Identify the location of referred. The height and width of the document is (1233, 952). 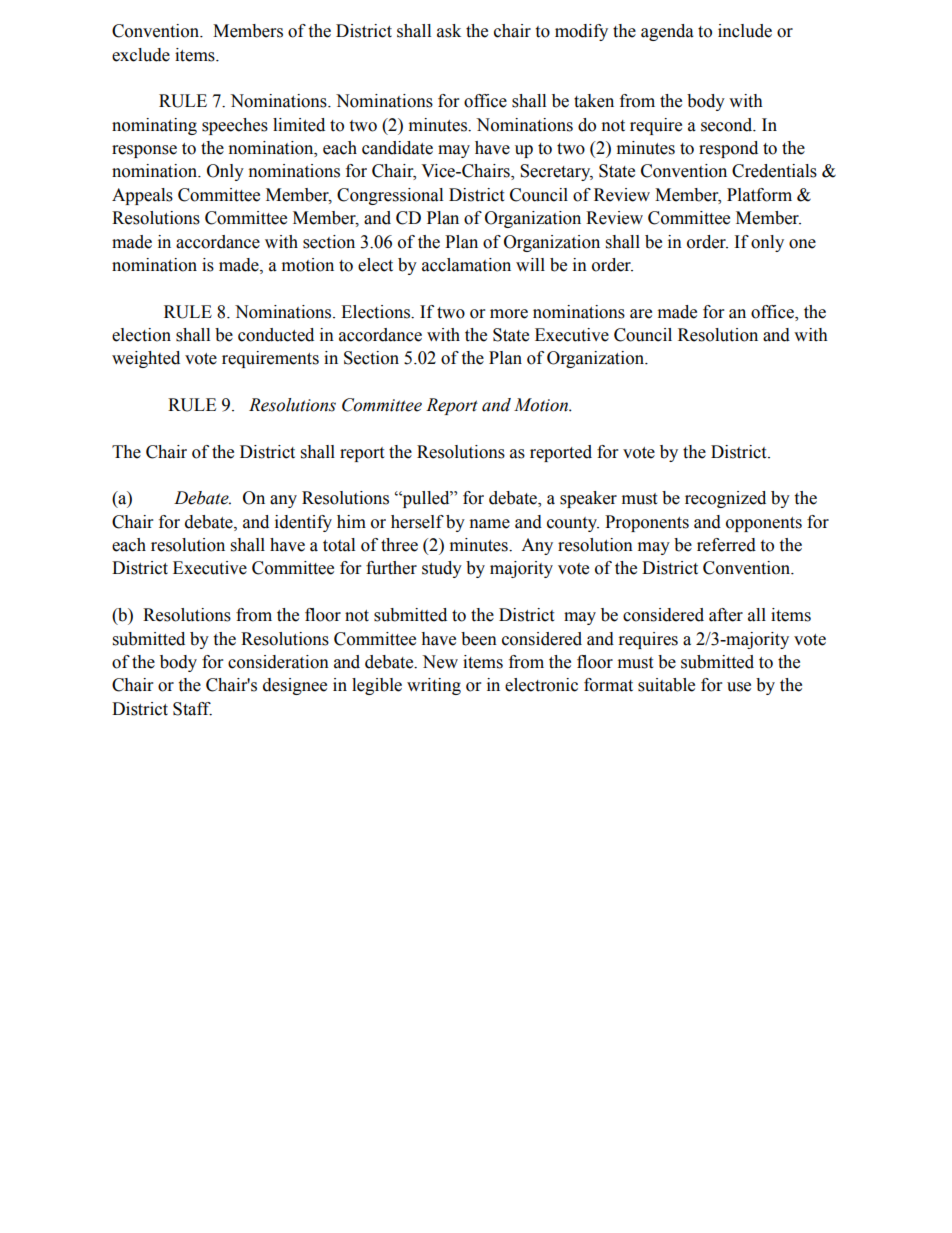
(726, 545).
